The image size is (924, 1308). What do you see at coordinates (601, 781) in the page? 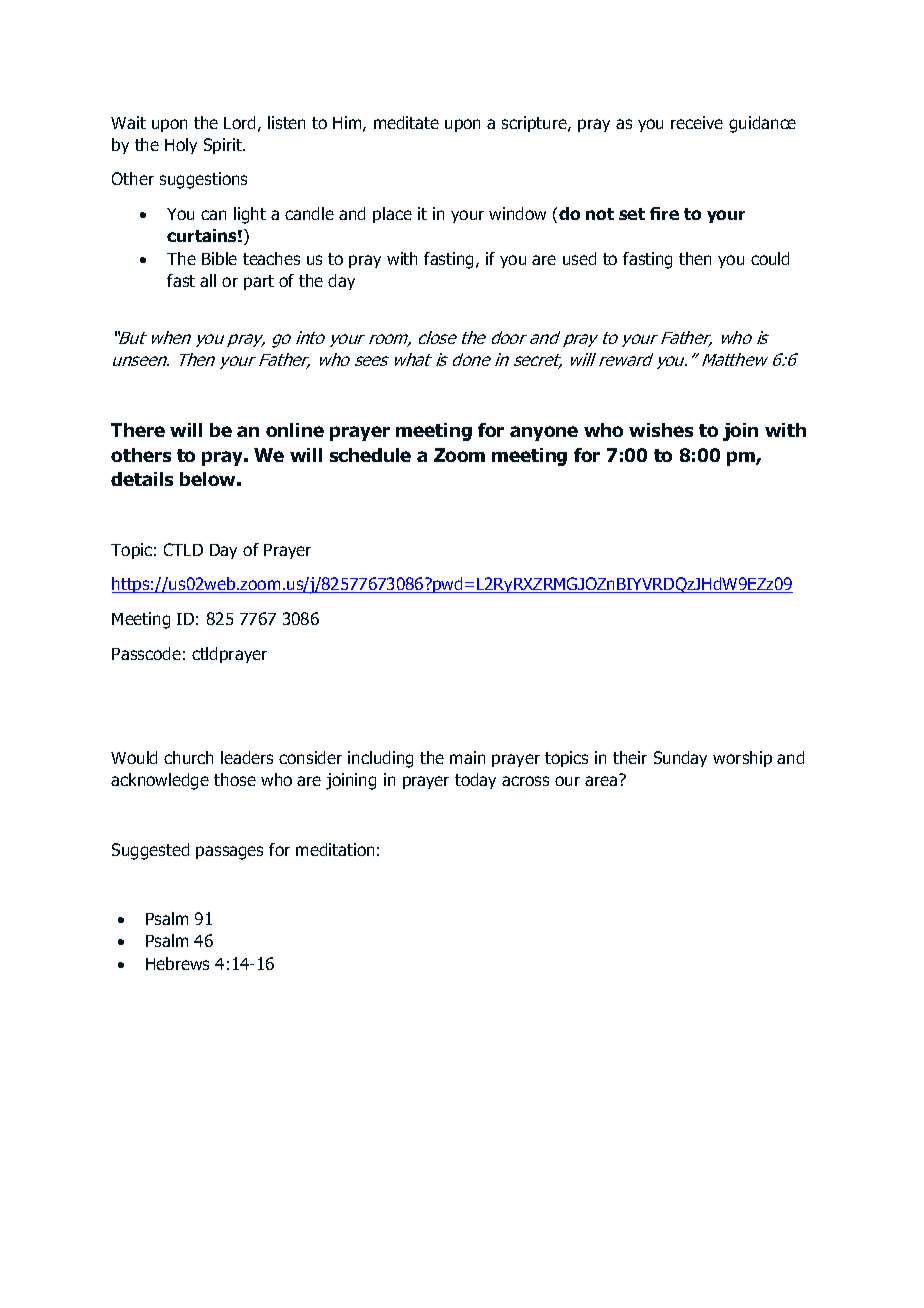
I see `area` at bounding box center [601, 781].
